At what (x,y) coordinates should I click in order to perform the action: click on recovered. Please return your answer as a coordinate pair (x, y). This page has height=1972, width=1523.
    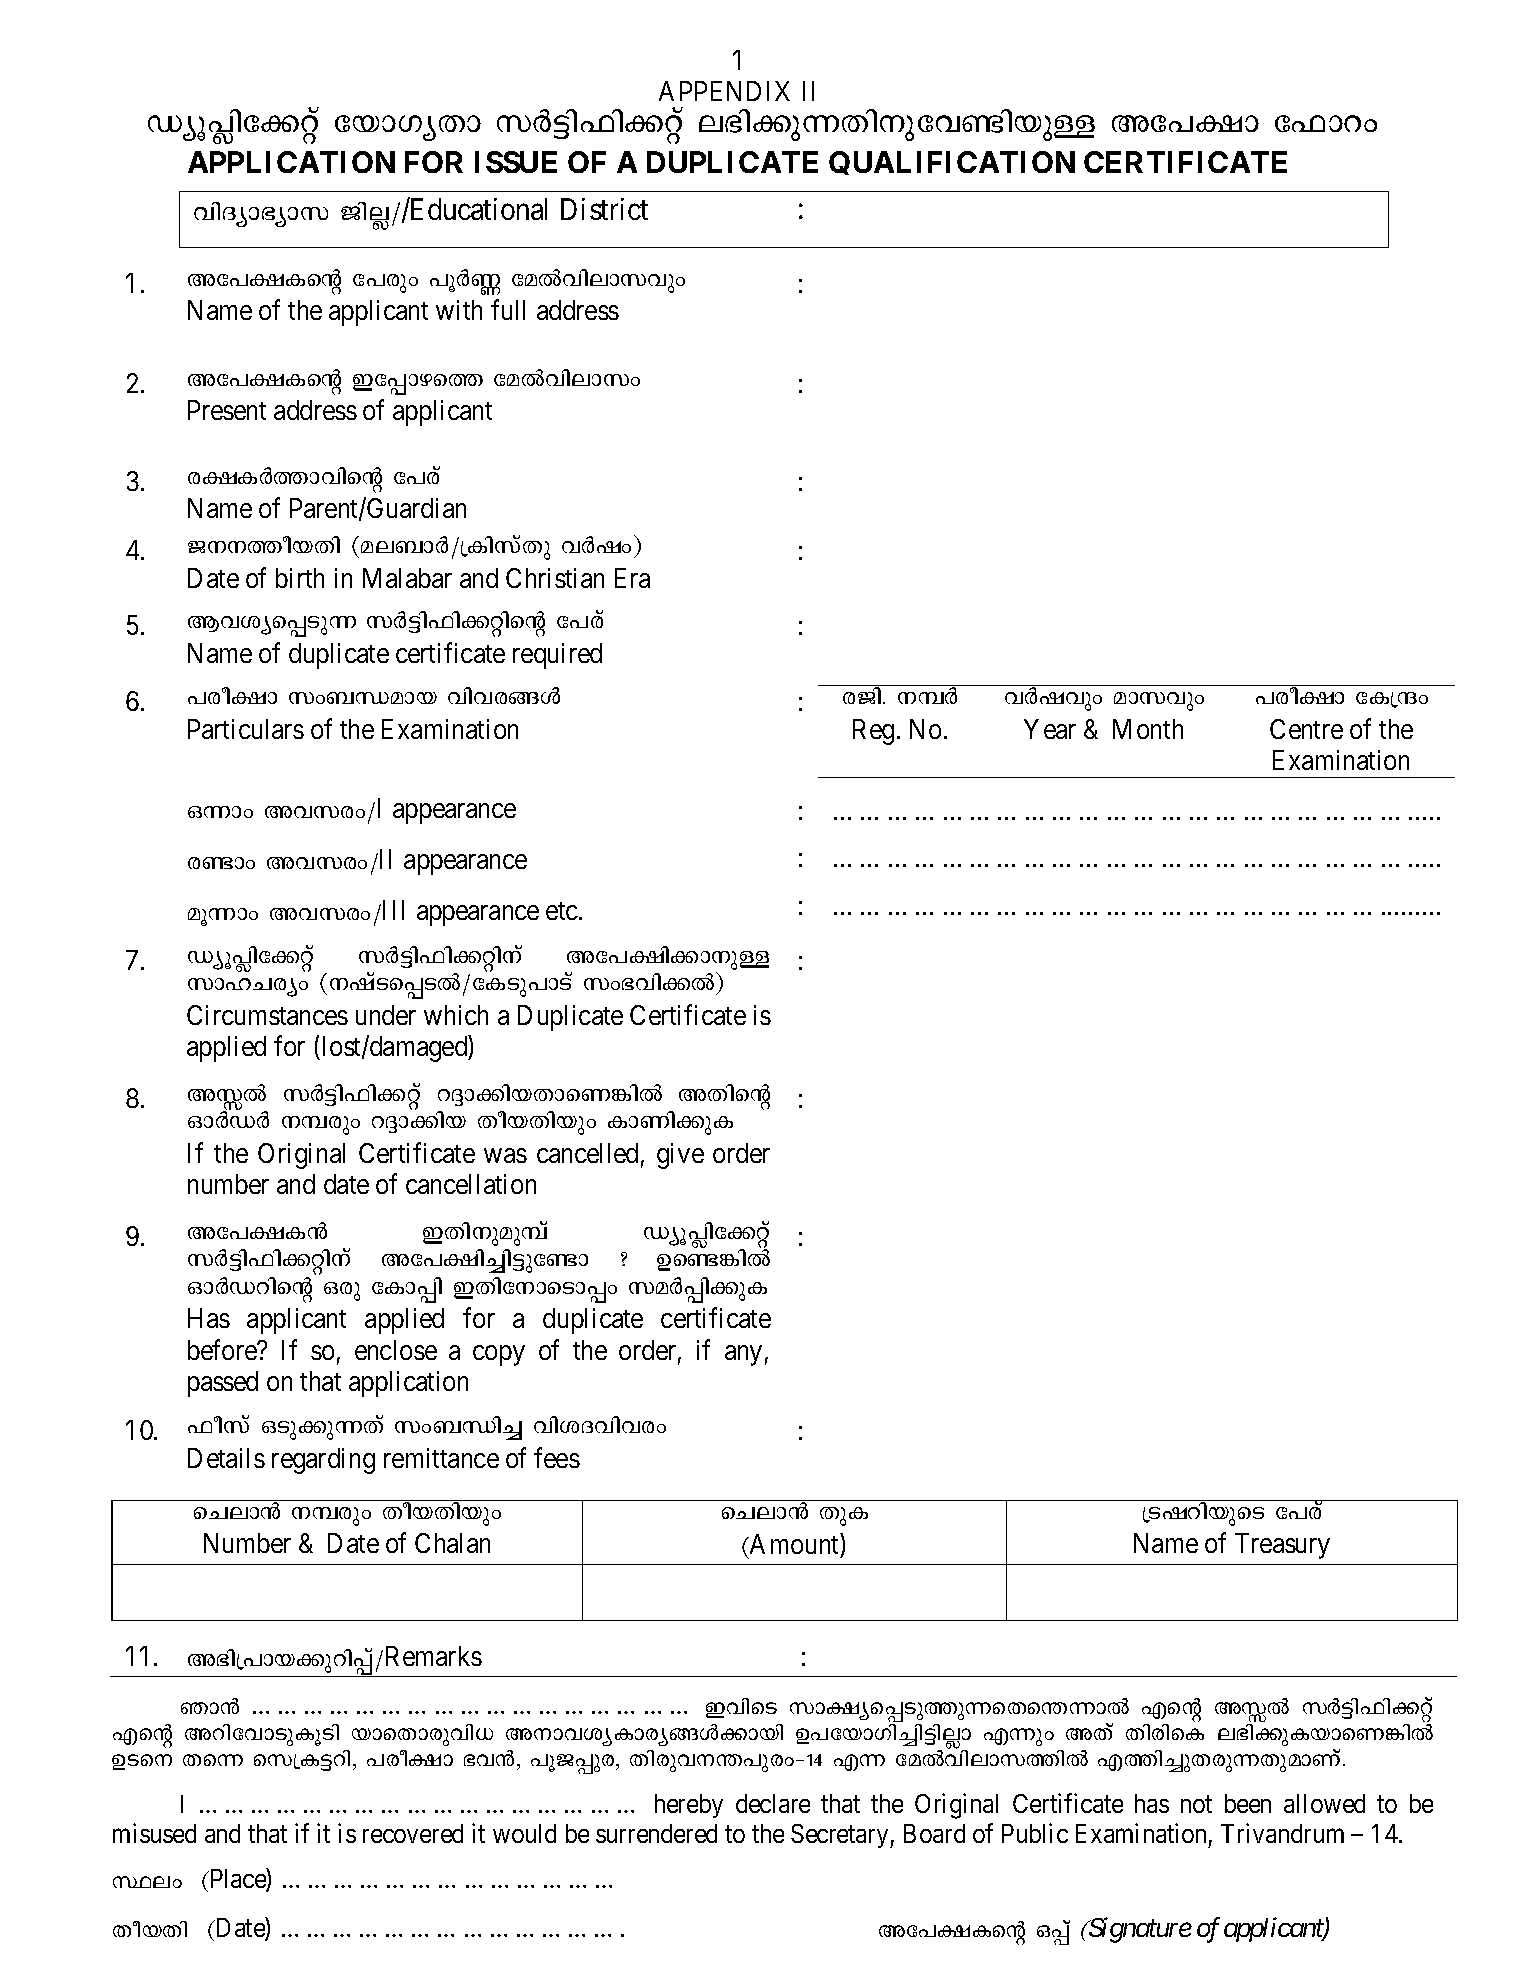
    Looking at the image, I should click on (413, 1833).
